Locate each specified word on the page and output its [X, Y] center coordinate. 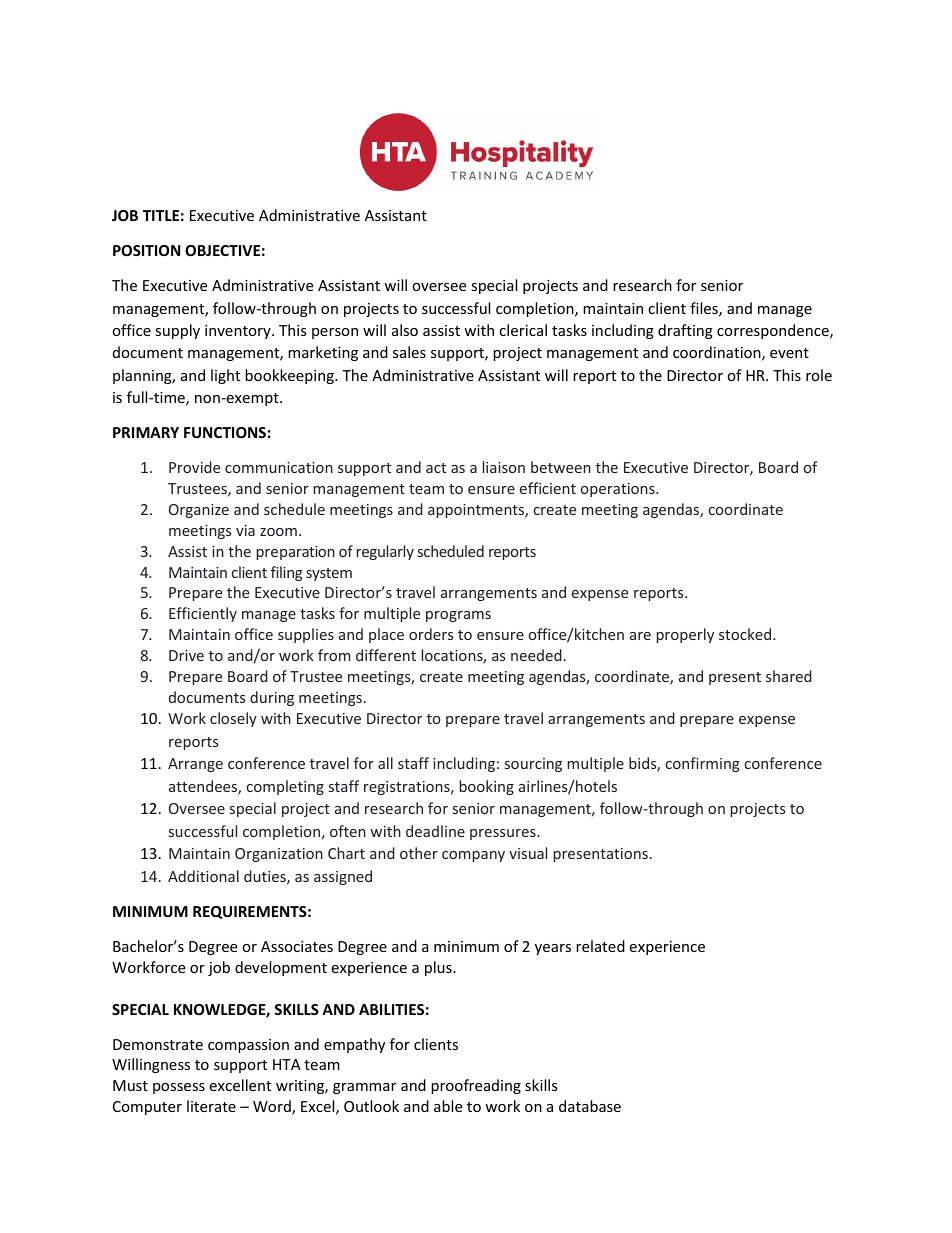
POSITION [146, 250]
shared [789, 676]
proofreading [476, 1086]
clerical [523, 330]
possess [179, 1088]
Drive [186, 655]
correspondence [774, 331]
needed [536, 655]
